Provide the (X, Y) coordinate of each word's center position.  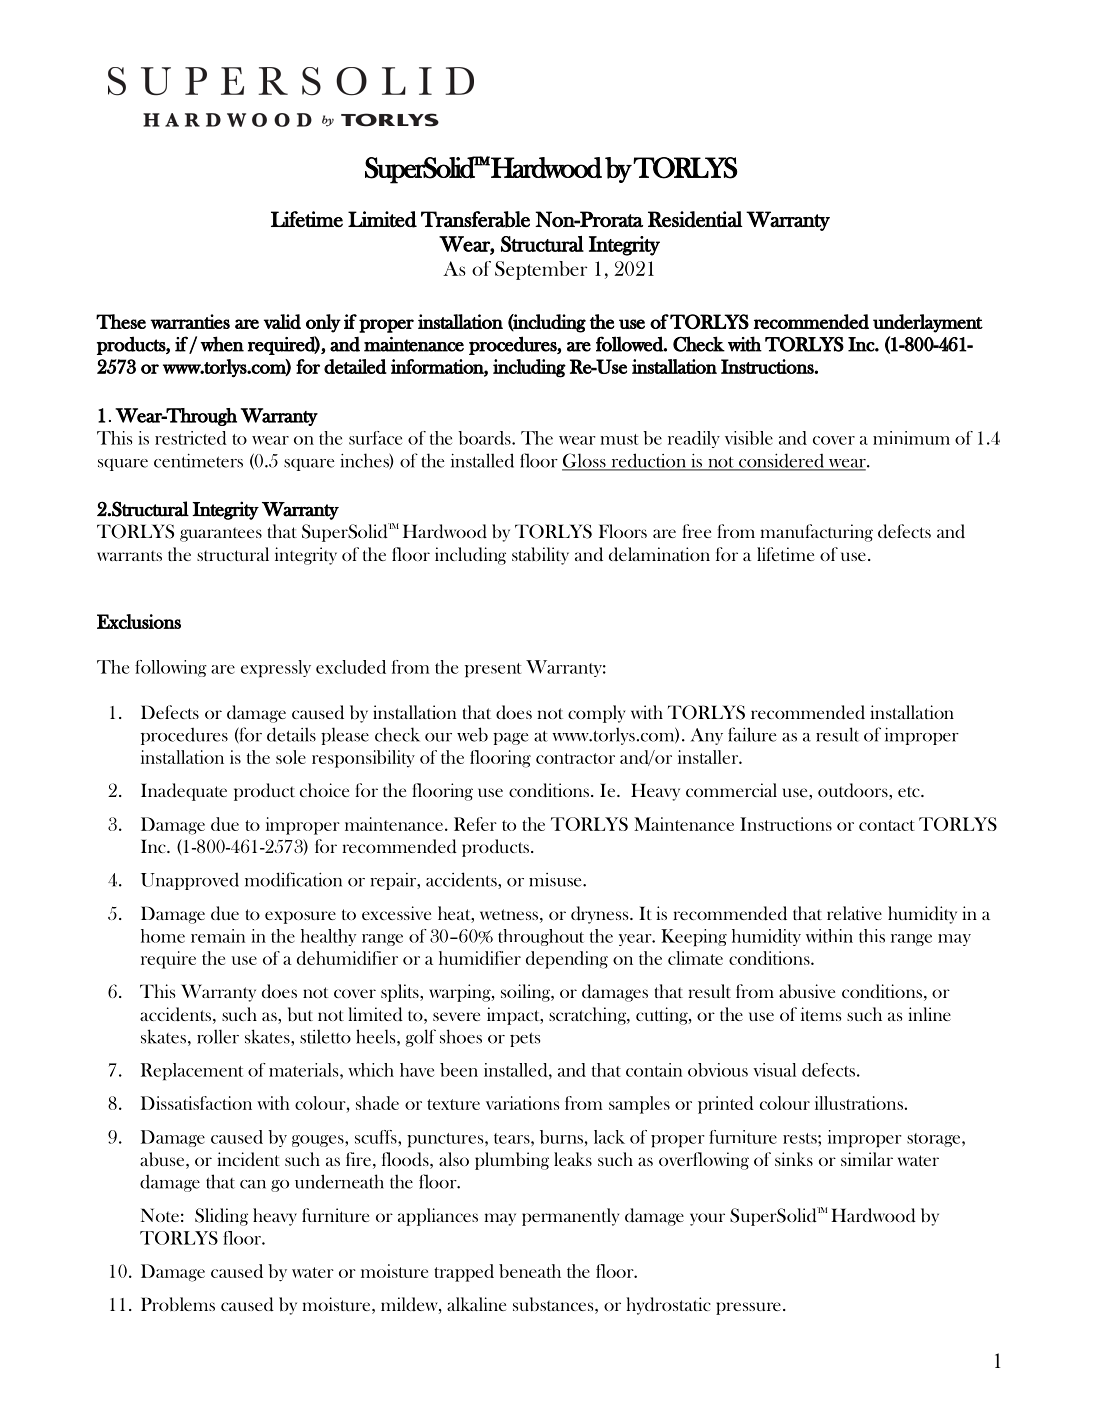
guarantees (221, 534)
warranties (190, 321)
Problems (178, 1304)
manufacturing (816, 533)
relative (854, 913)
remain (218, 936)
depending (567, 960)
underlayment (928, 323)
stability (540, 556)
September (541, 270)
